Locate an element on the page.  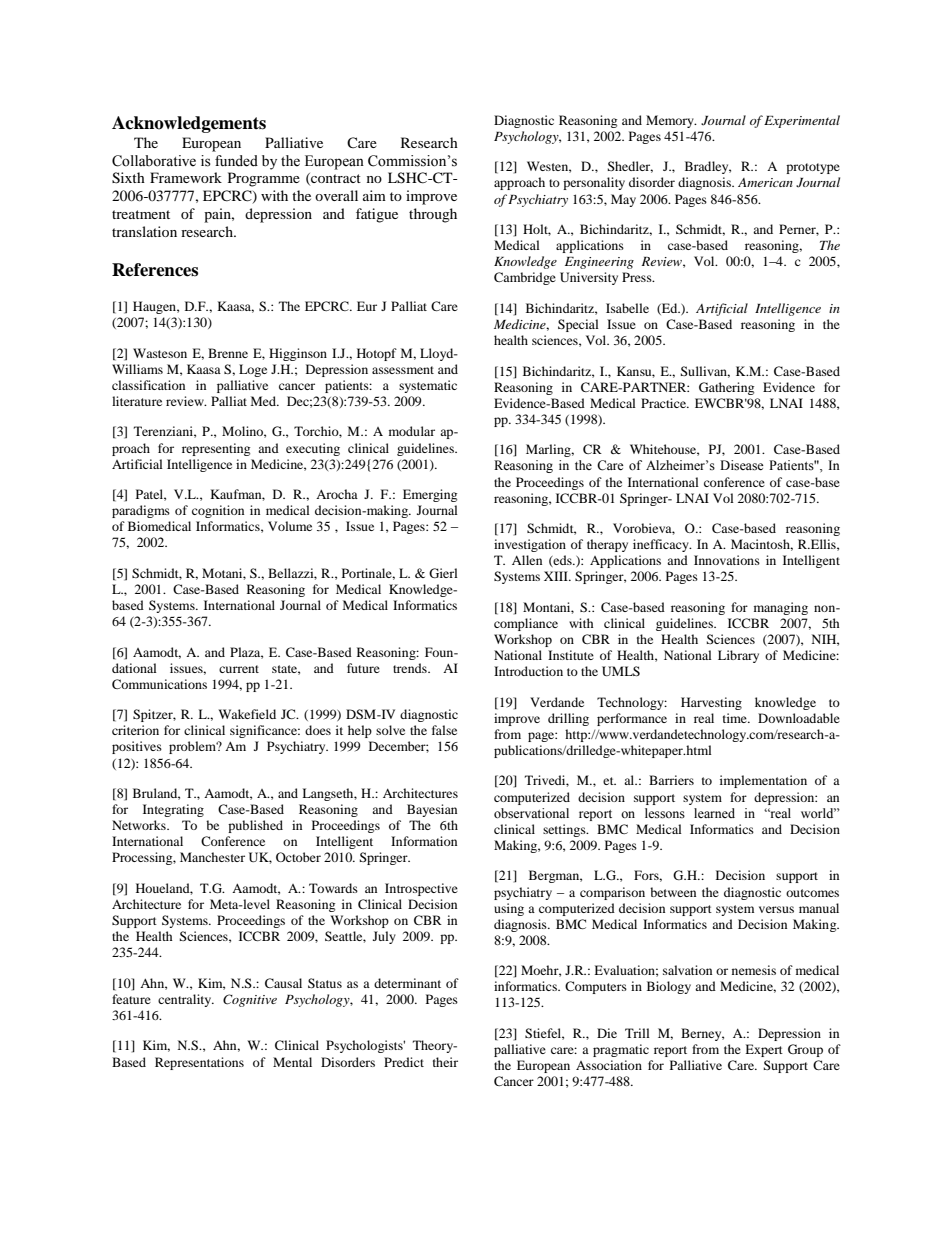
centrality is located at coordinates (186, 1000).
